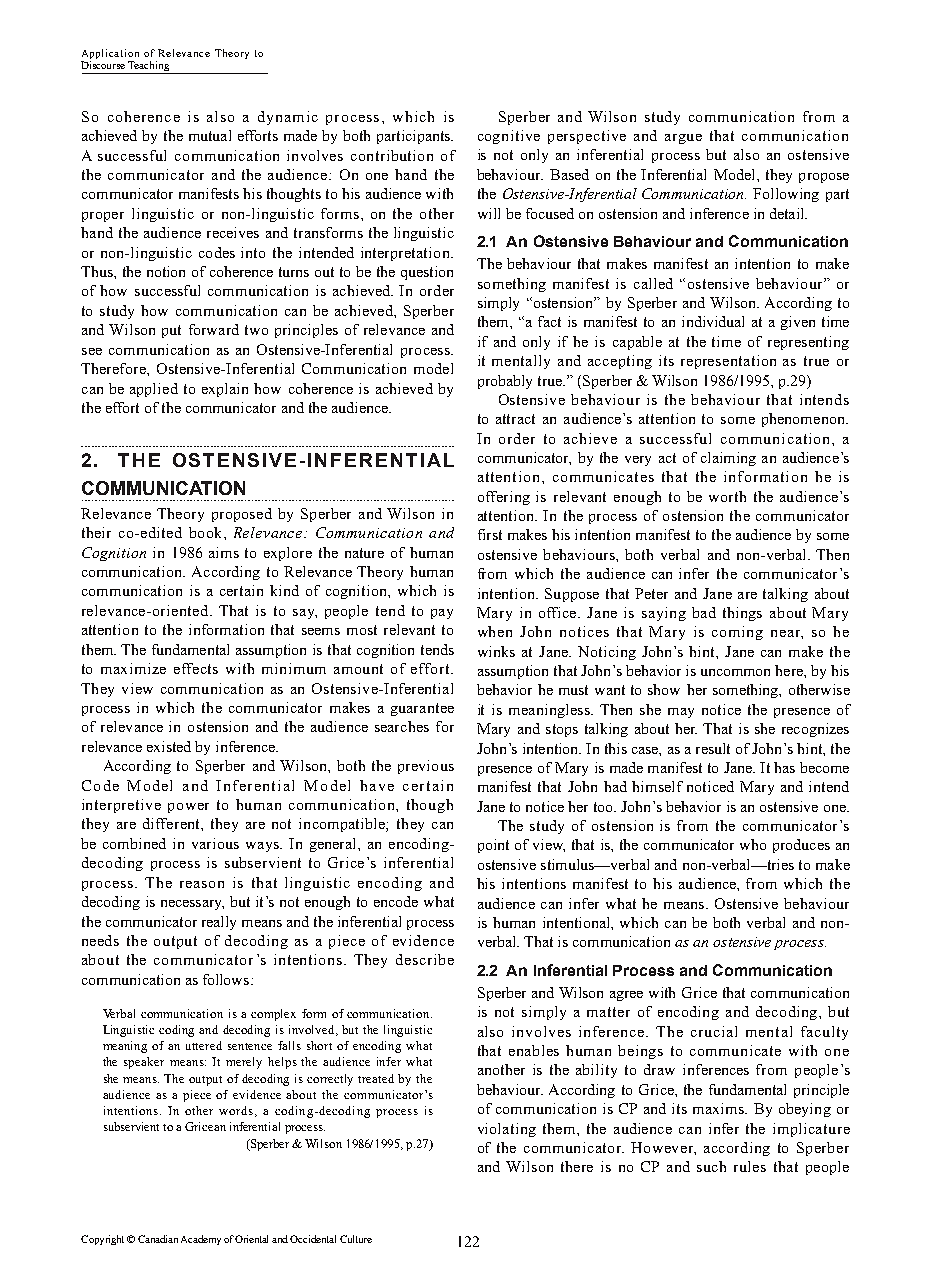  I want to click on really, so click(219, 923).
